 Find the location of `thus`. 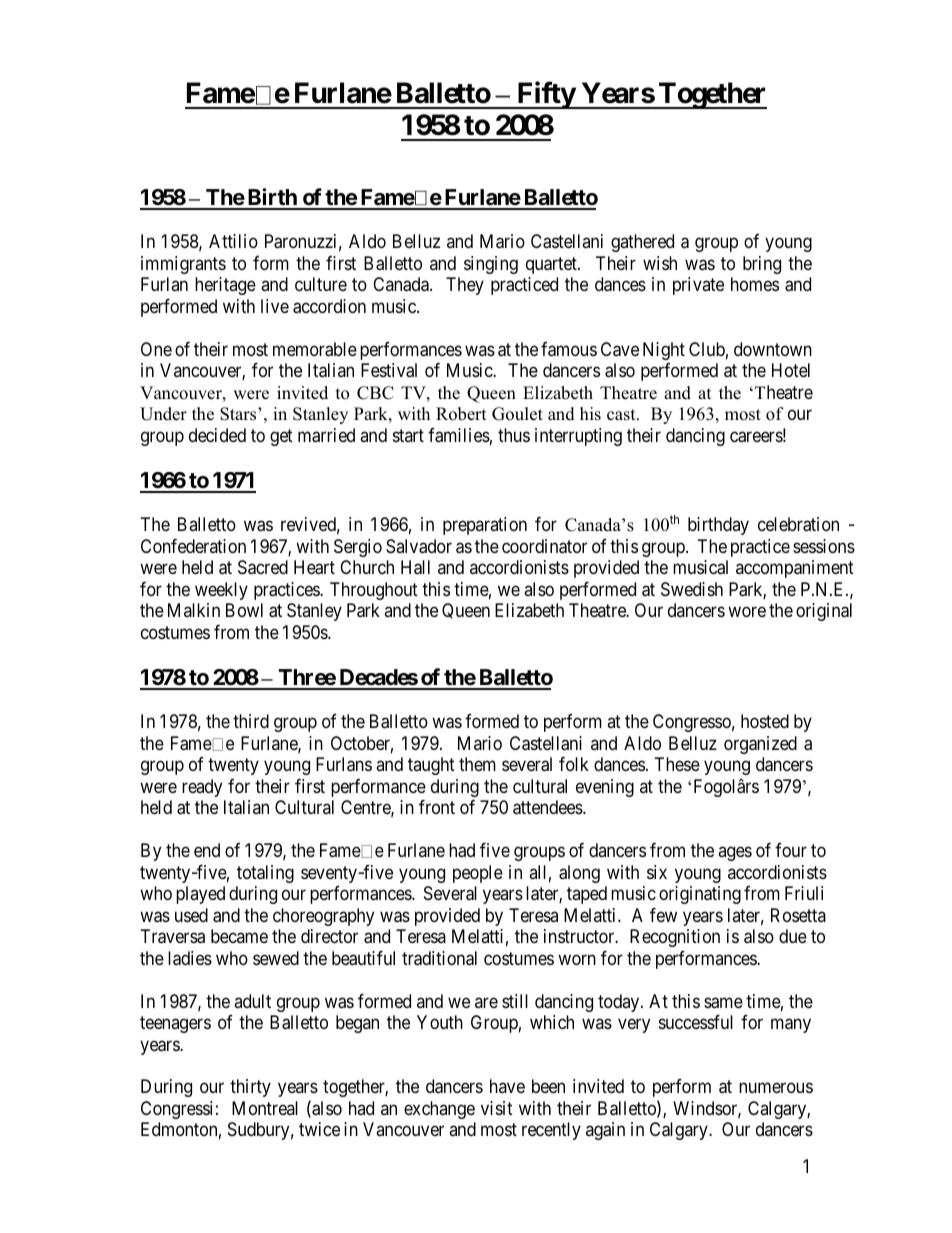

thus is located at coordinates (514, 435).
